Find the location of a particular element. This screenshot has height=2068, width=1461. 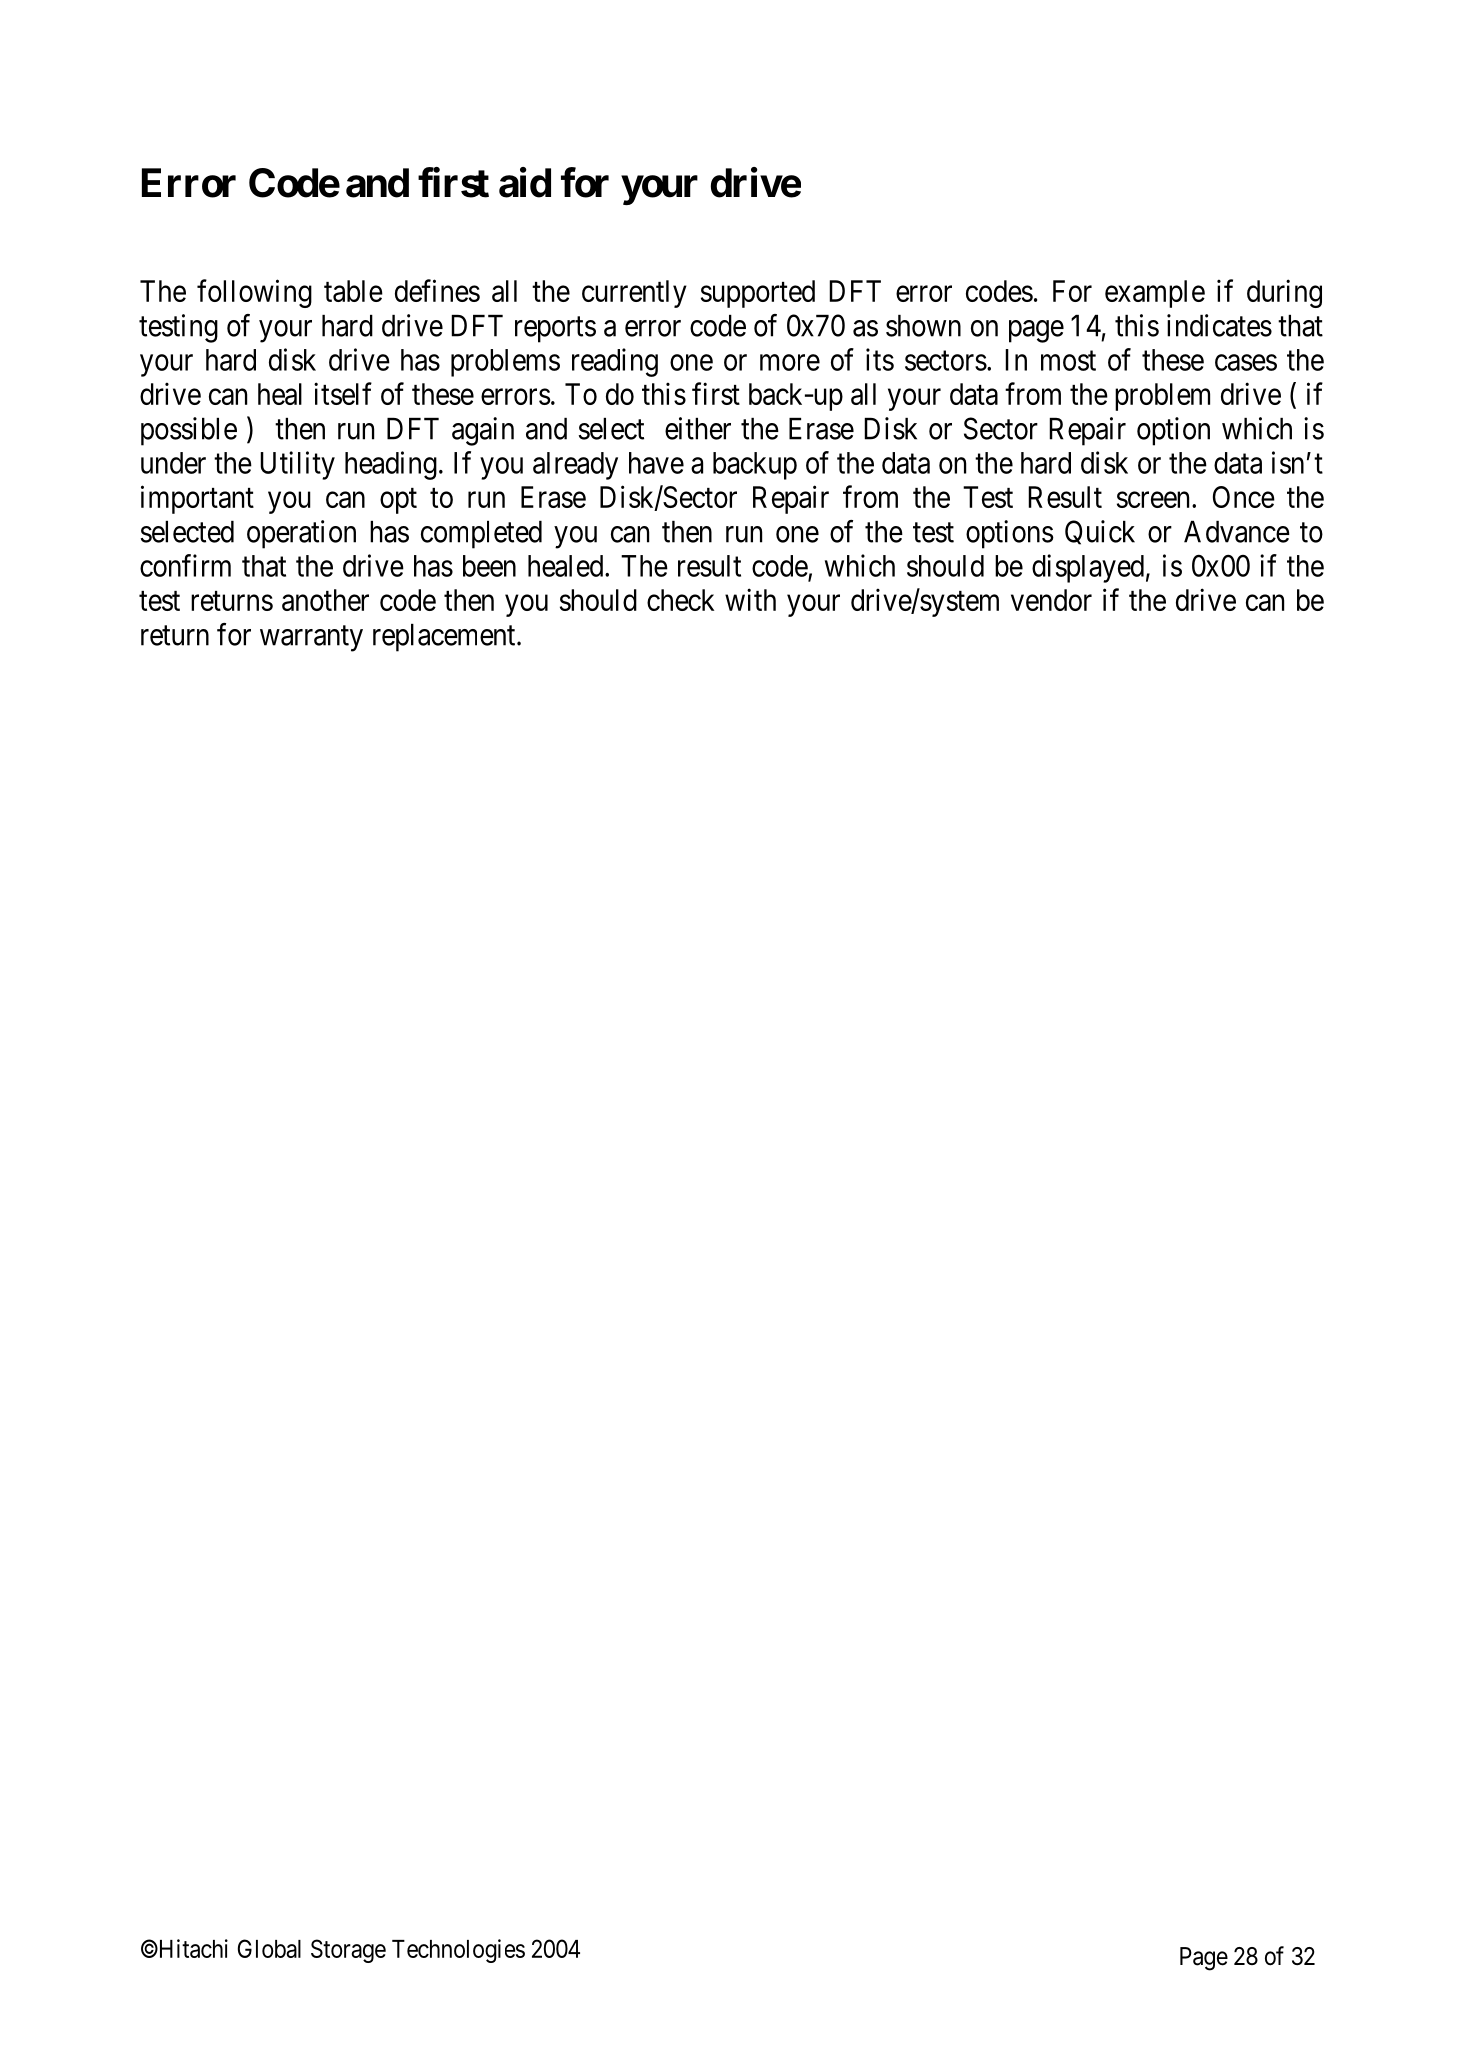

replacement is located at coordinates (445, 638).
